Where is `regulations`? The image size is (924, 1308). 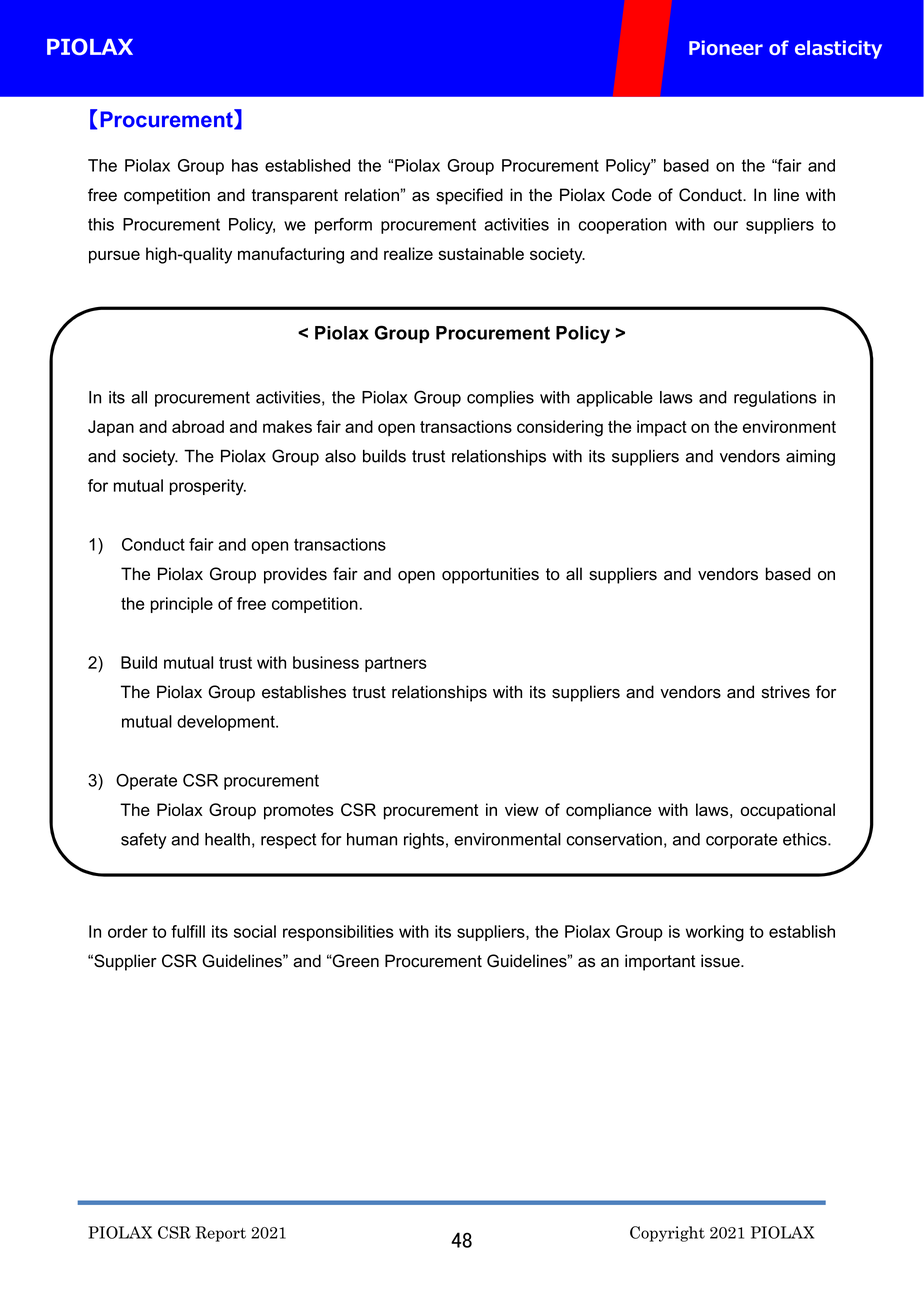
regulations is located at coordinates (775, 399).
